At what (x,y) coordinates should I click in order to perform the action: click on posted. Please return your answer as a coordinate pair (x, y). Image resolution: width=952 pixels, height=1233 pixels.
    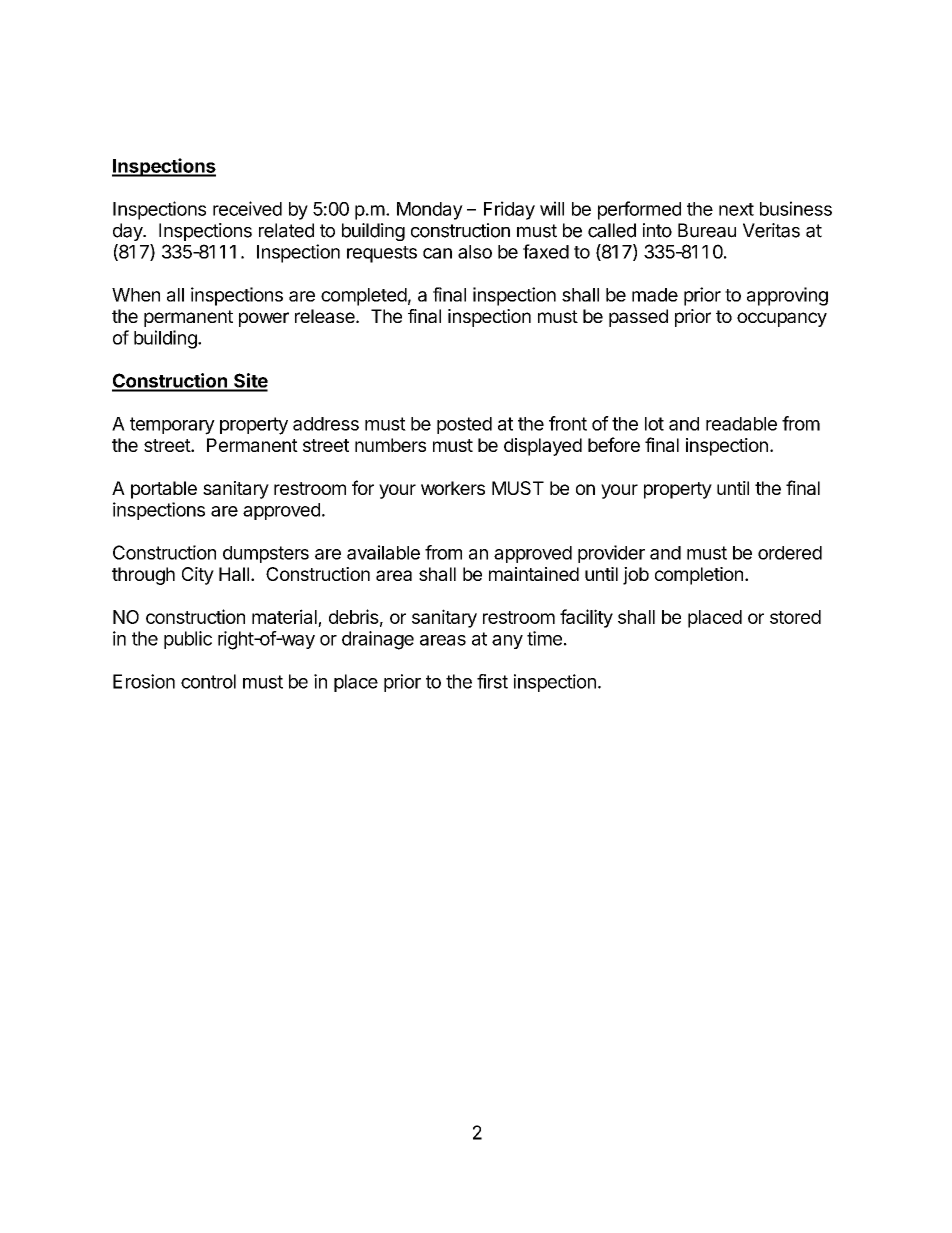
    Looking at the image, I should click on (464, 425).
